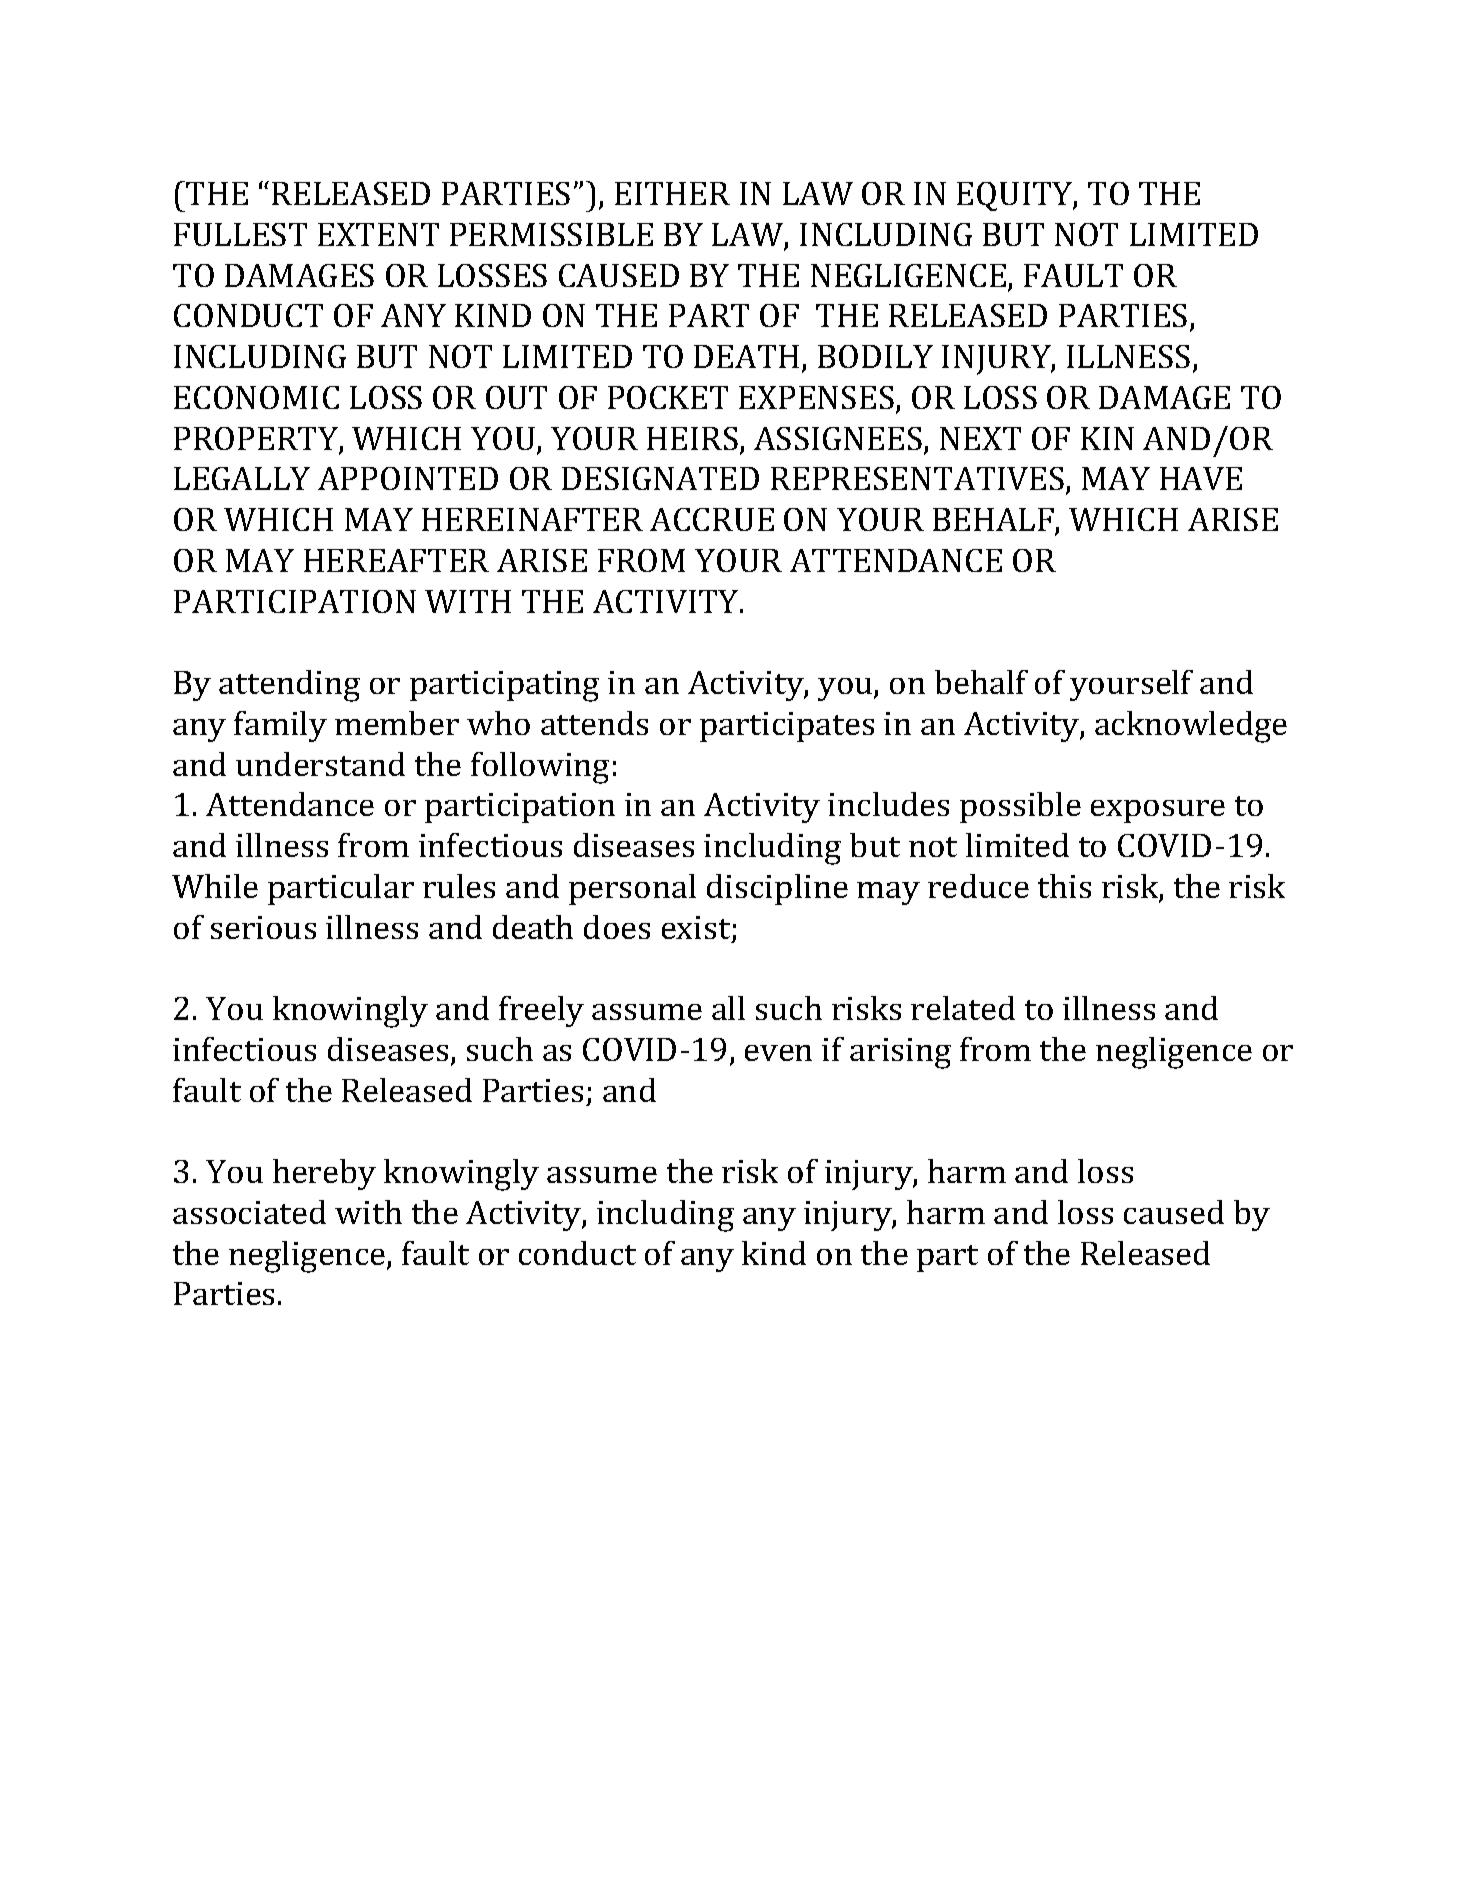  I want to click on BODILY, so click(875, 356).
